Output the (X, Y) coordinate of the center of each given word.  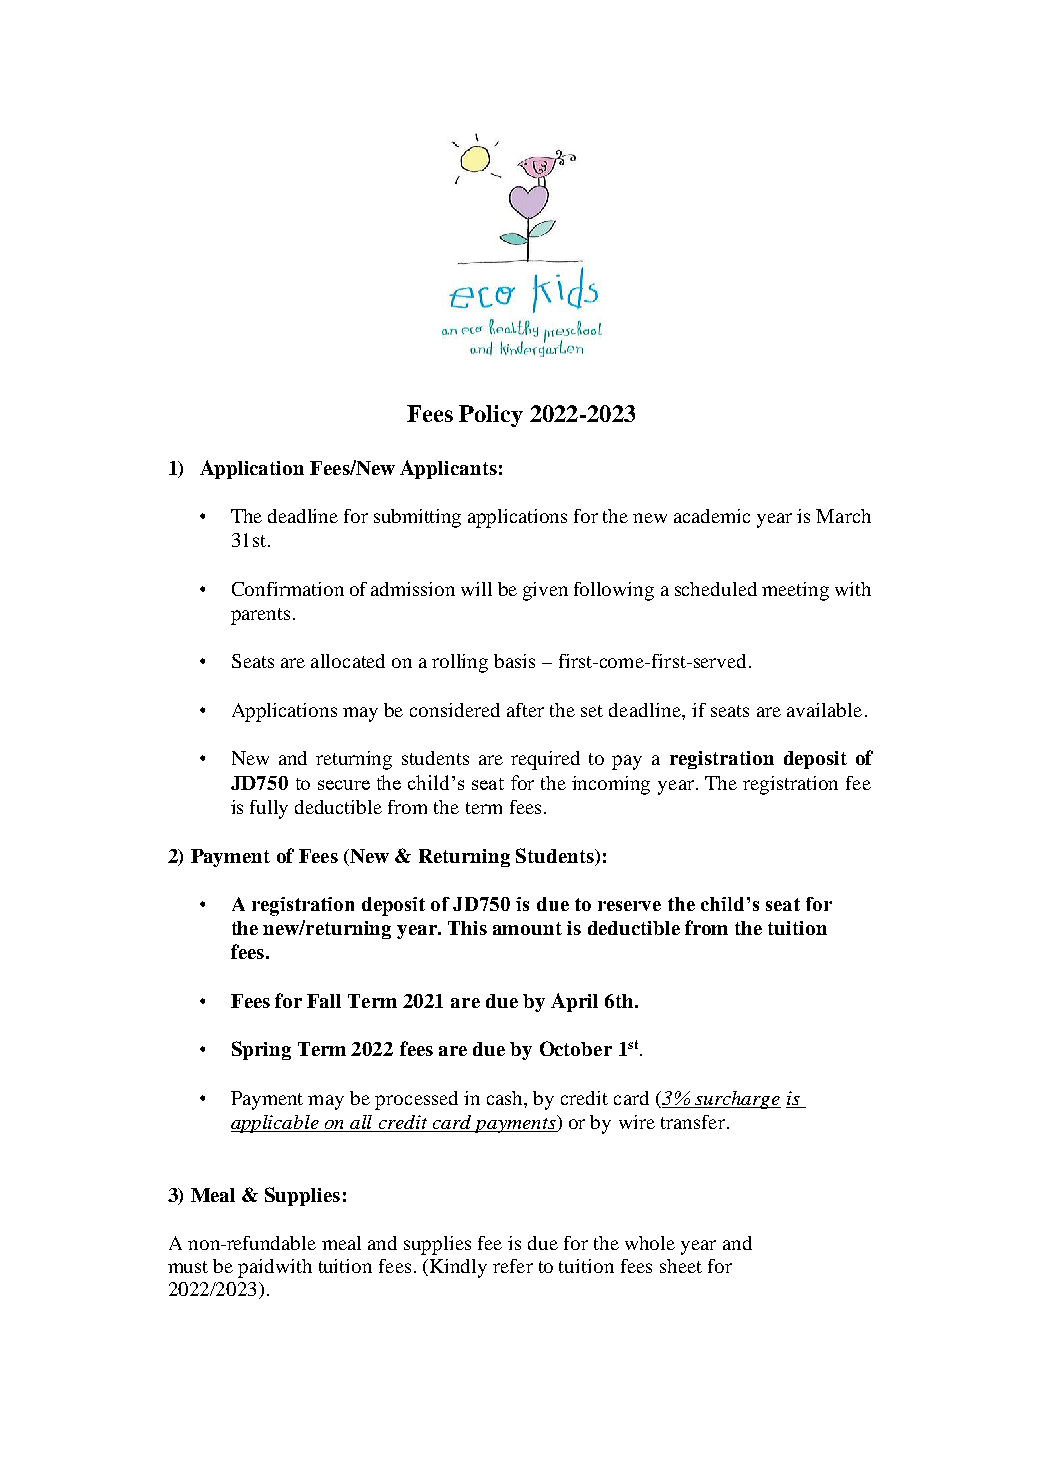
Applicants (448, 469)
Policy (491, 416)
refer (513, 1266)
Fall (324, 1001)
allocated (348, 661)
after (525, 710)
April (574, 1002)
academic (712, 516)
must (188, 1267)
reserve (629, 906)
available (824, 710)
